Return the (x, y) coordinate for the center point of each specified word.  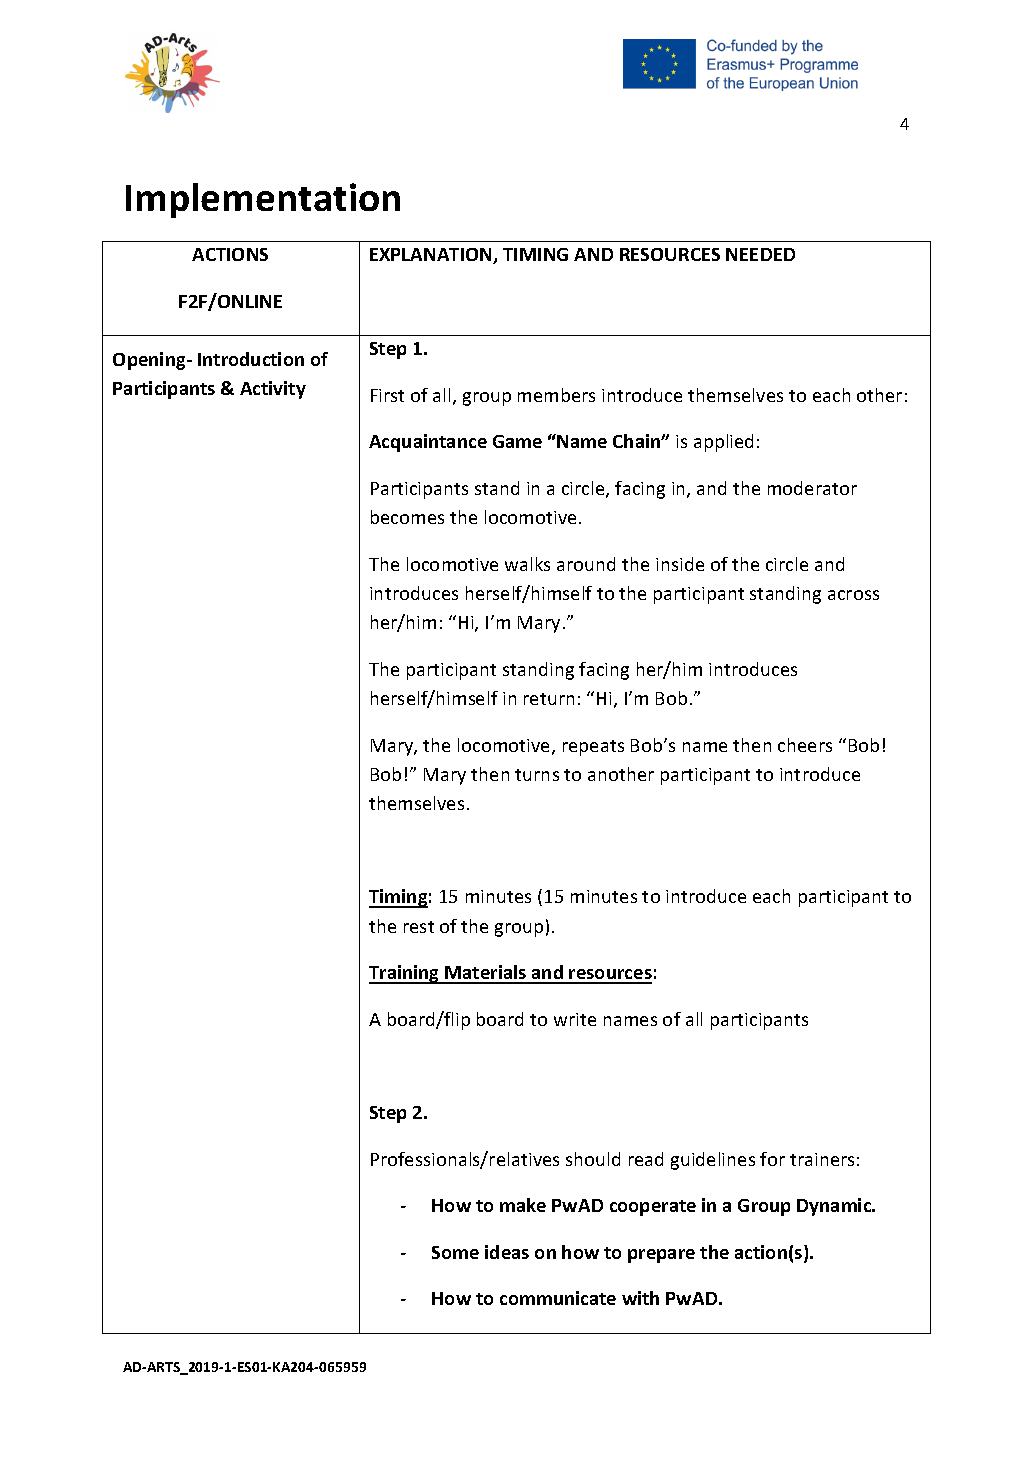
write (575, 1019)
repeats (593, 748)
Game (517, 441)
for (772, 1159)
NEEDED (760, 254)
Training (405, 974)
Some (455, 1252)
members (556, 395)
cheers (805, 745)
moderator (812, 488)
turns (537, 775)
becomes (407, 517)
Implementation (263, 200)
